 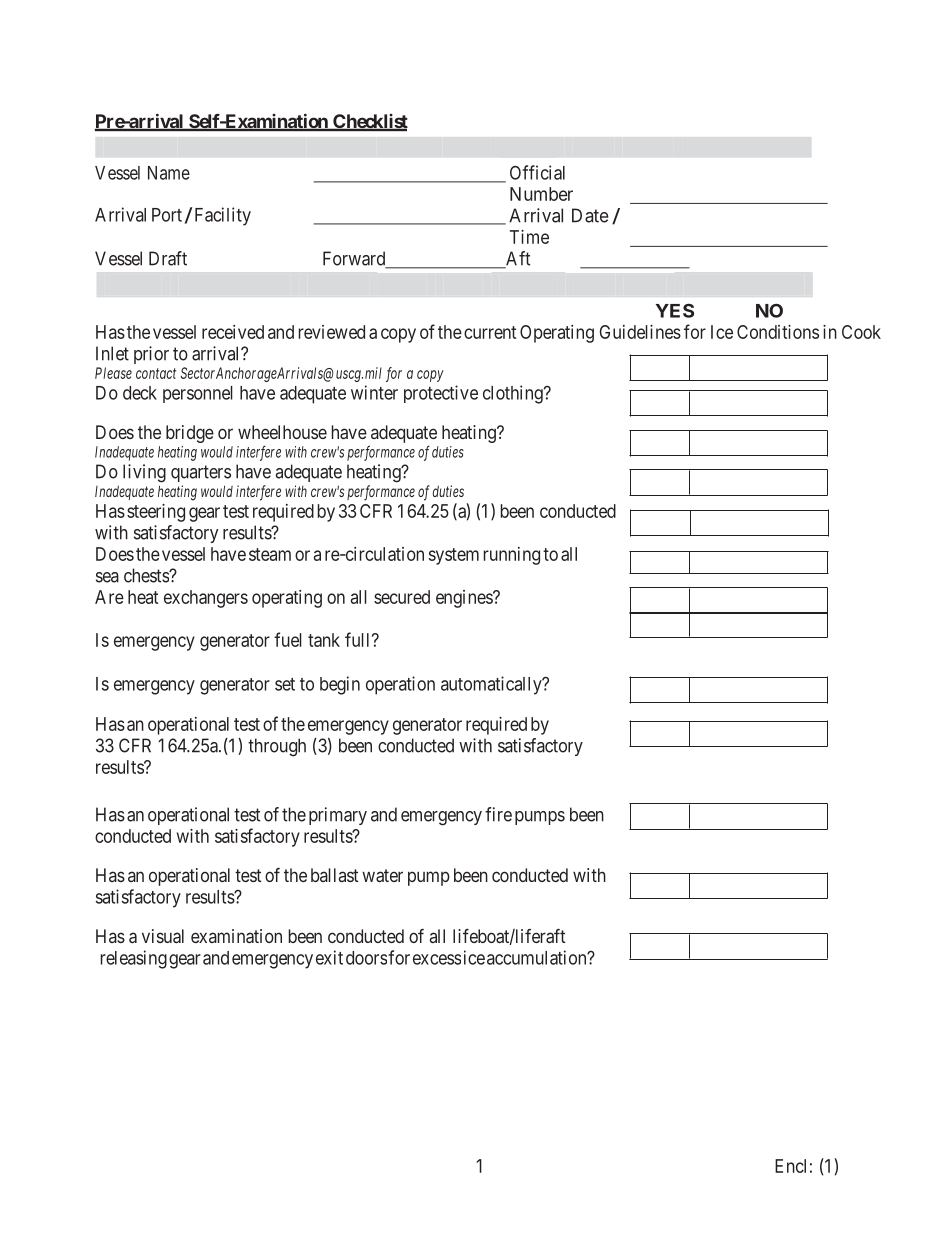 What do you see at coordinates (590, 215) in the screenshot?
I see `Date` at bounding box center [590, 215].
